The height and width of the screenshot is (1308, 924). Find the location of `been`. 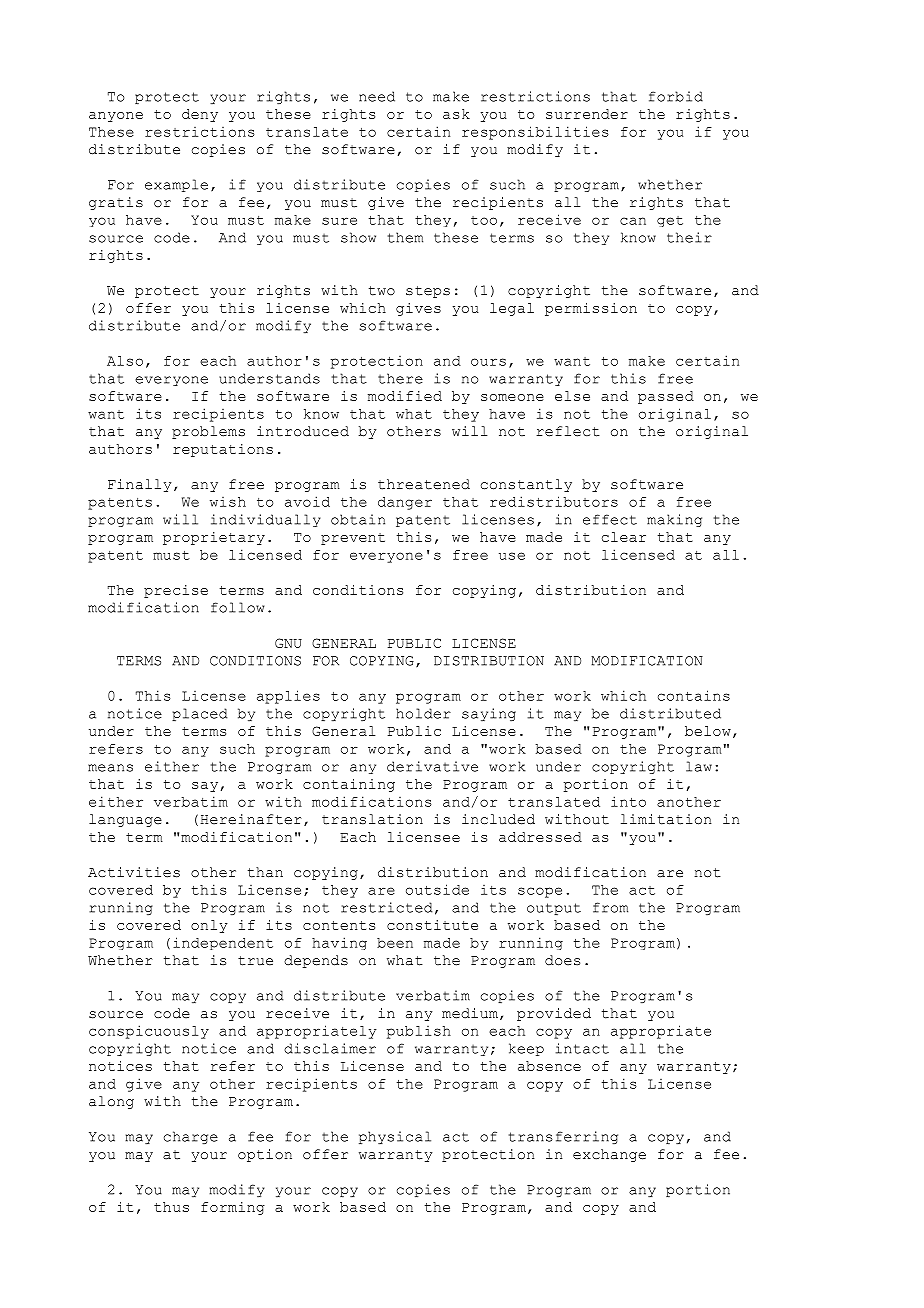

been is located at coordinates (395, 943).
